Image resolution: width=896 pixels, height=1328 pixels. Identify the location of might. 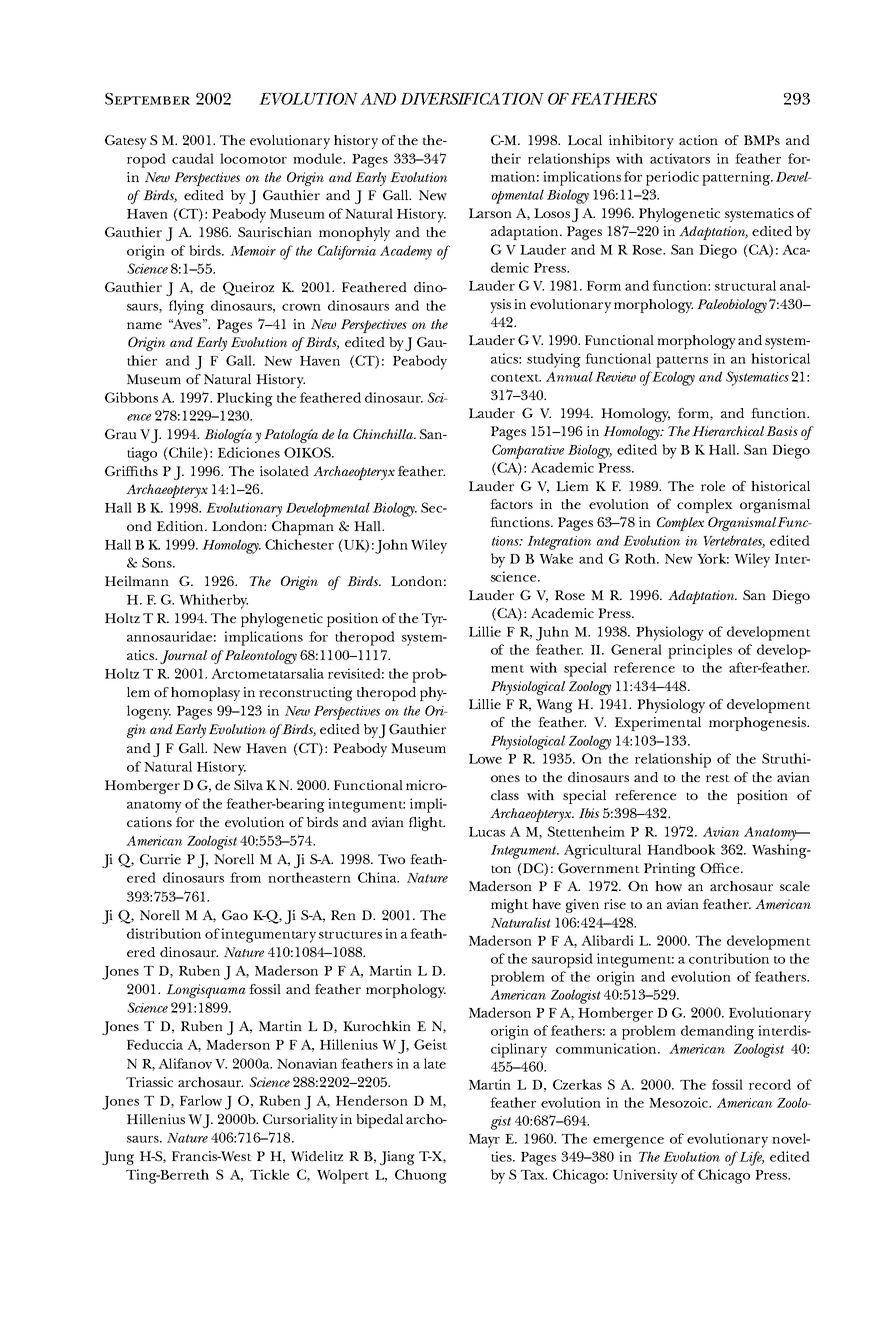
(510, 906).
